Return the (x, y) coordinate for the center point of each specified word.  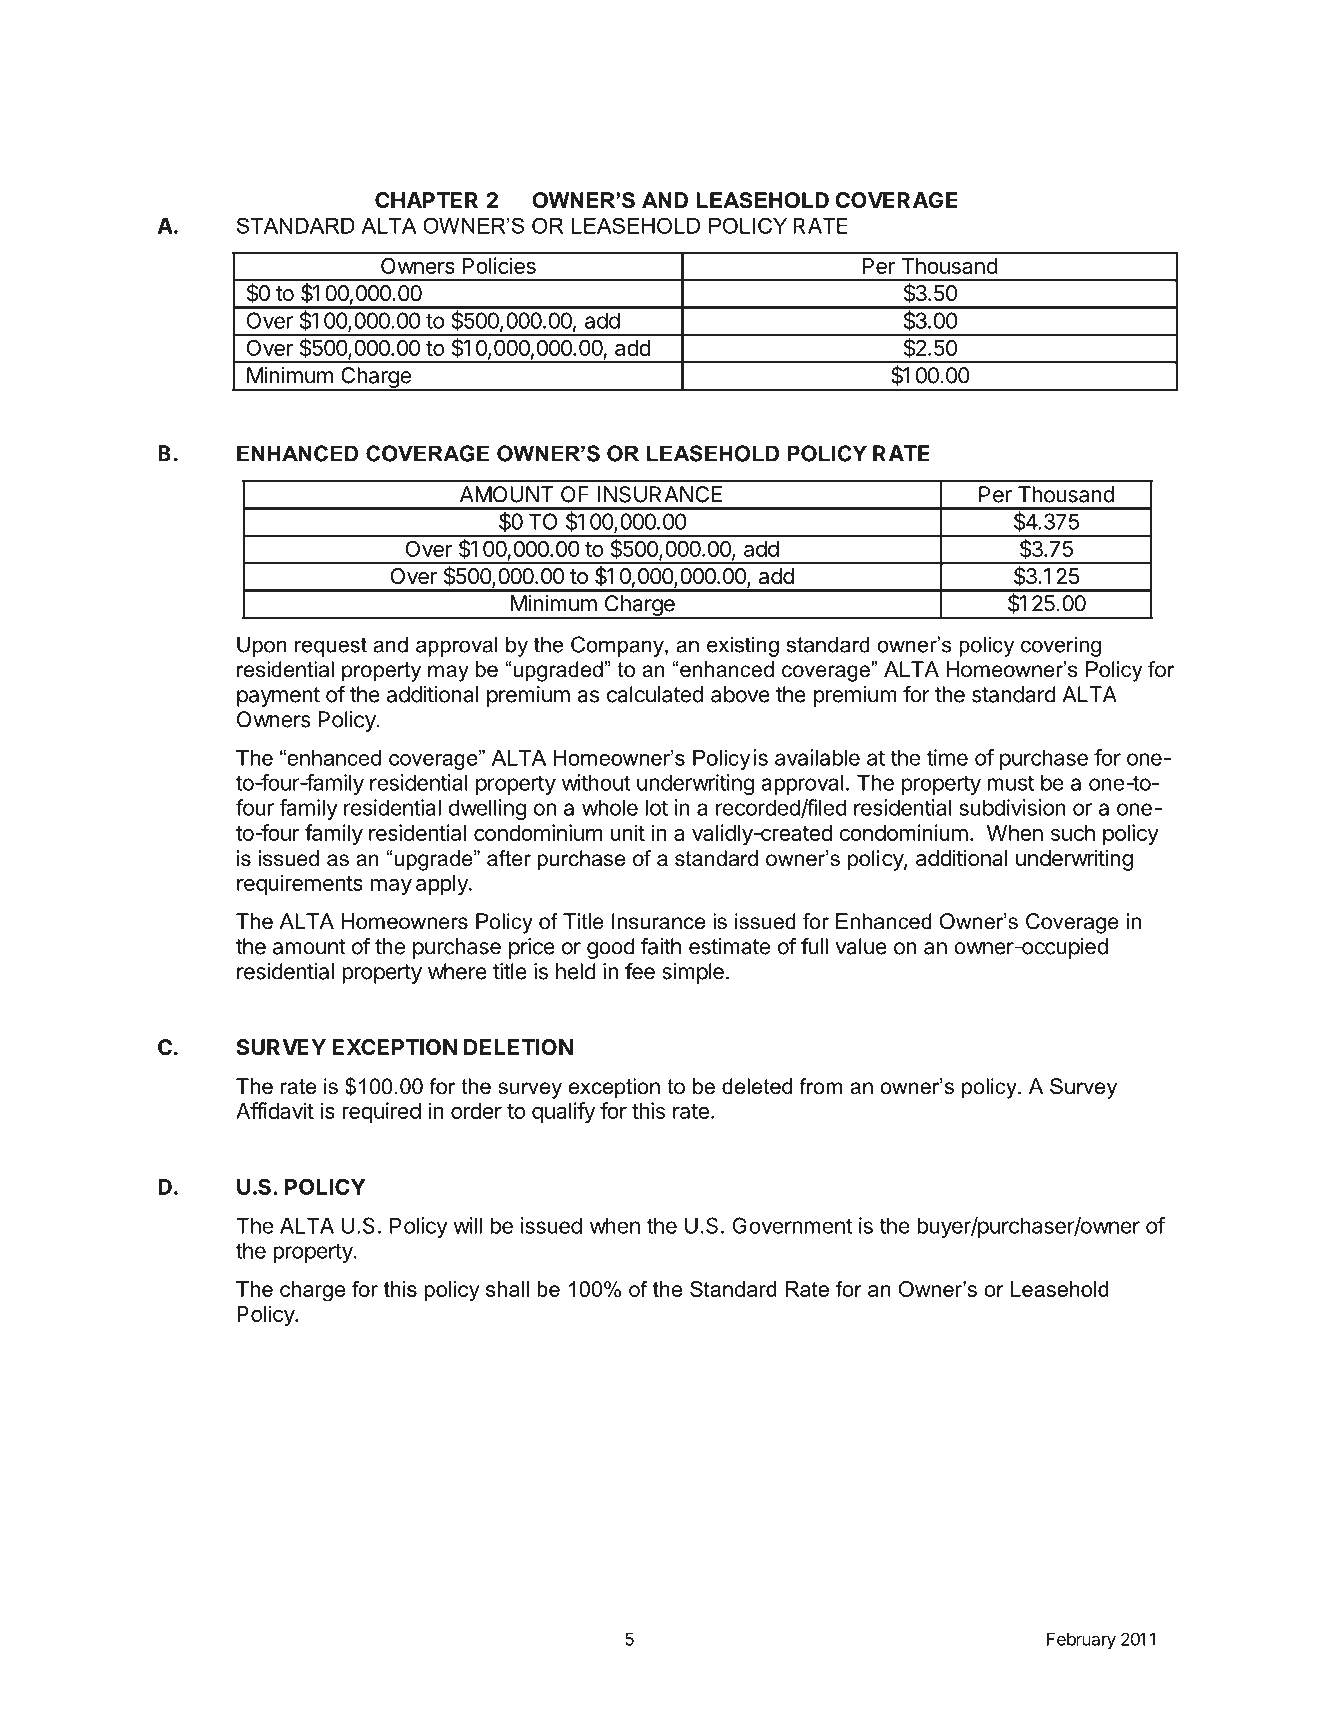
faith (661, 946)
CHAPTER (426, 200)
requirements (300, 884)
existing (743, 646)
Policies (499, 265)
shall (507, 1289)
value (861, 946)
